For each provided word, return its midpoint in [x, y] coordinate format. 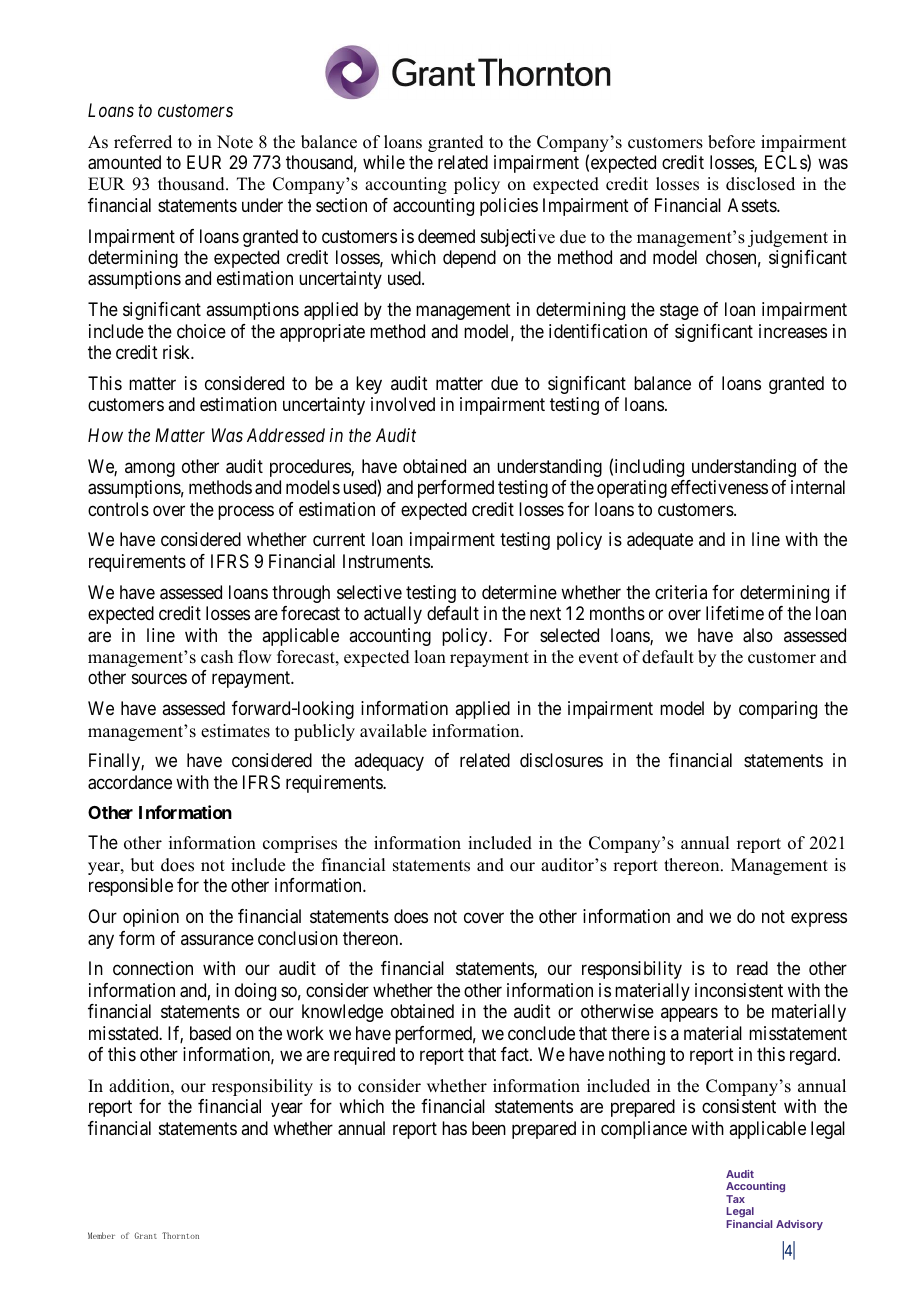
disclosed [760, 184]
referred [143, 142]
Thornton [180, 1235]
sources [159, 679]
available [393, 731]
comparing [778, 710]
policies [509, 207]
